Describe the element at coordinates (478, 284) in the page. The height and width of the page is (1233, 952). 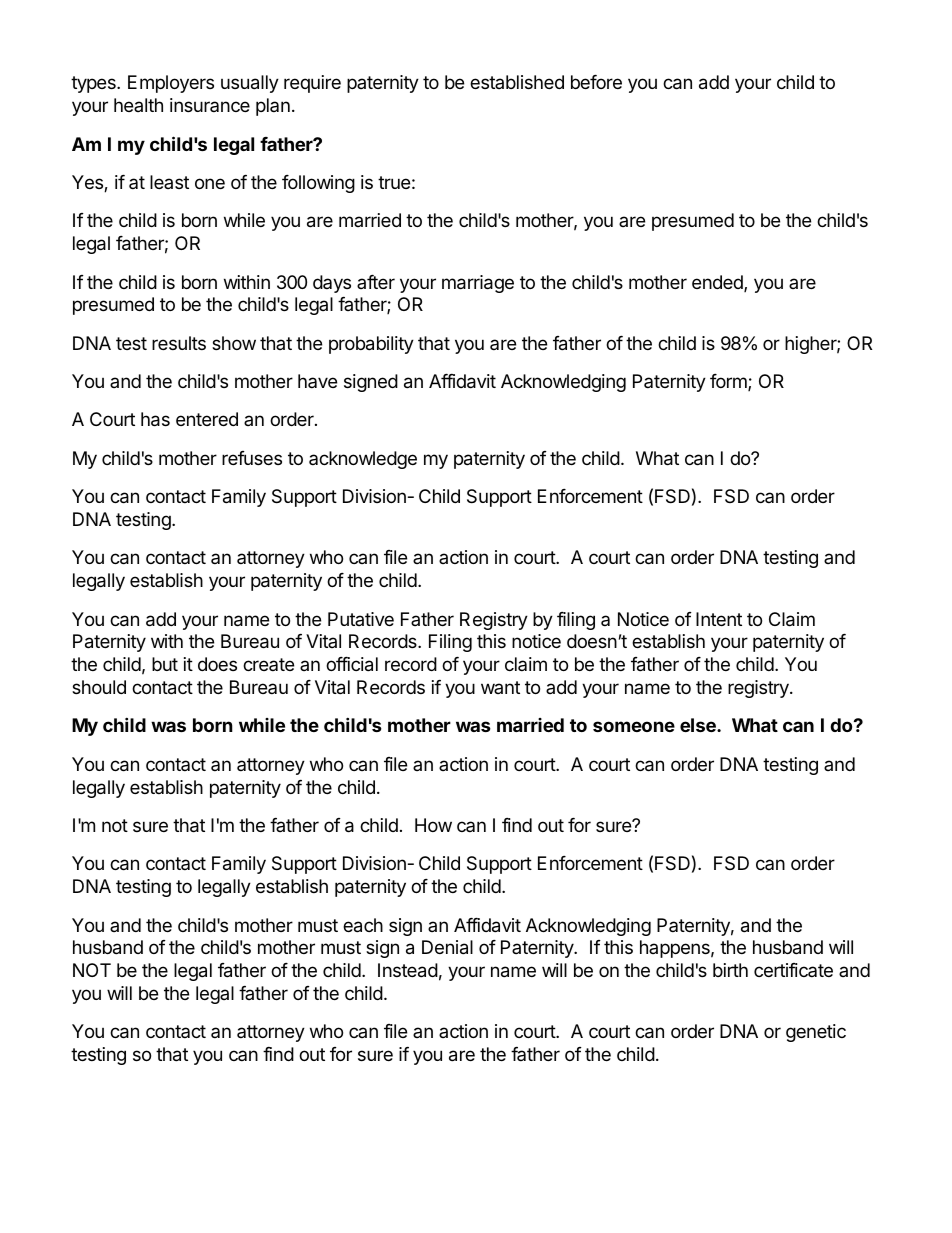
I see `marriage` at that location.
